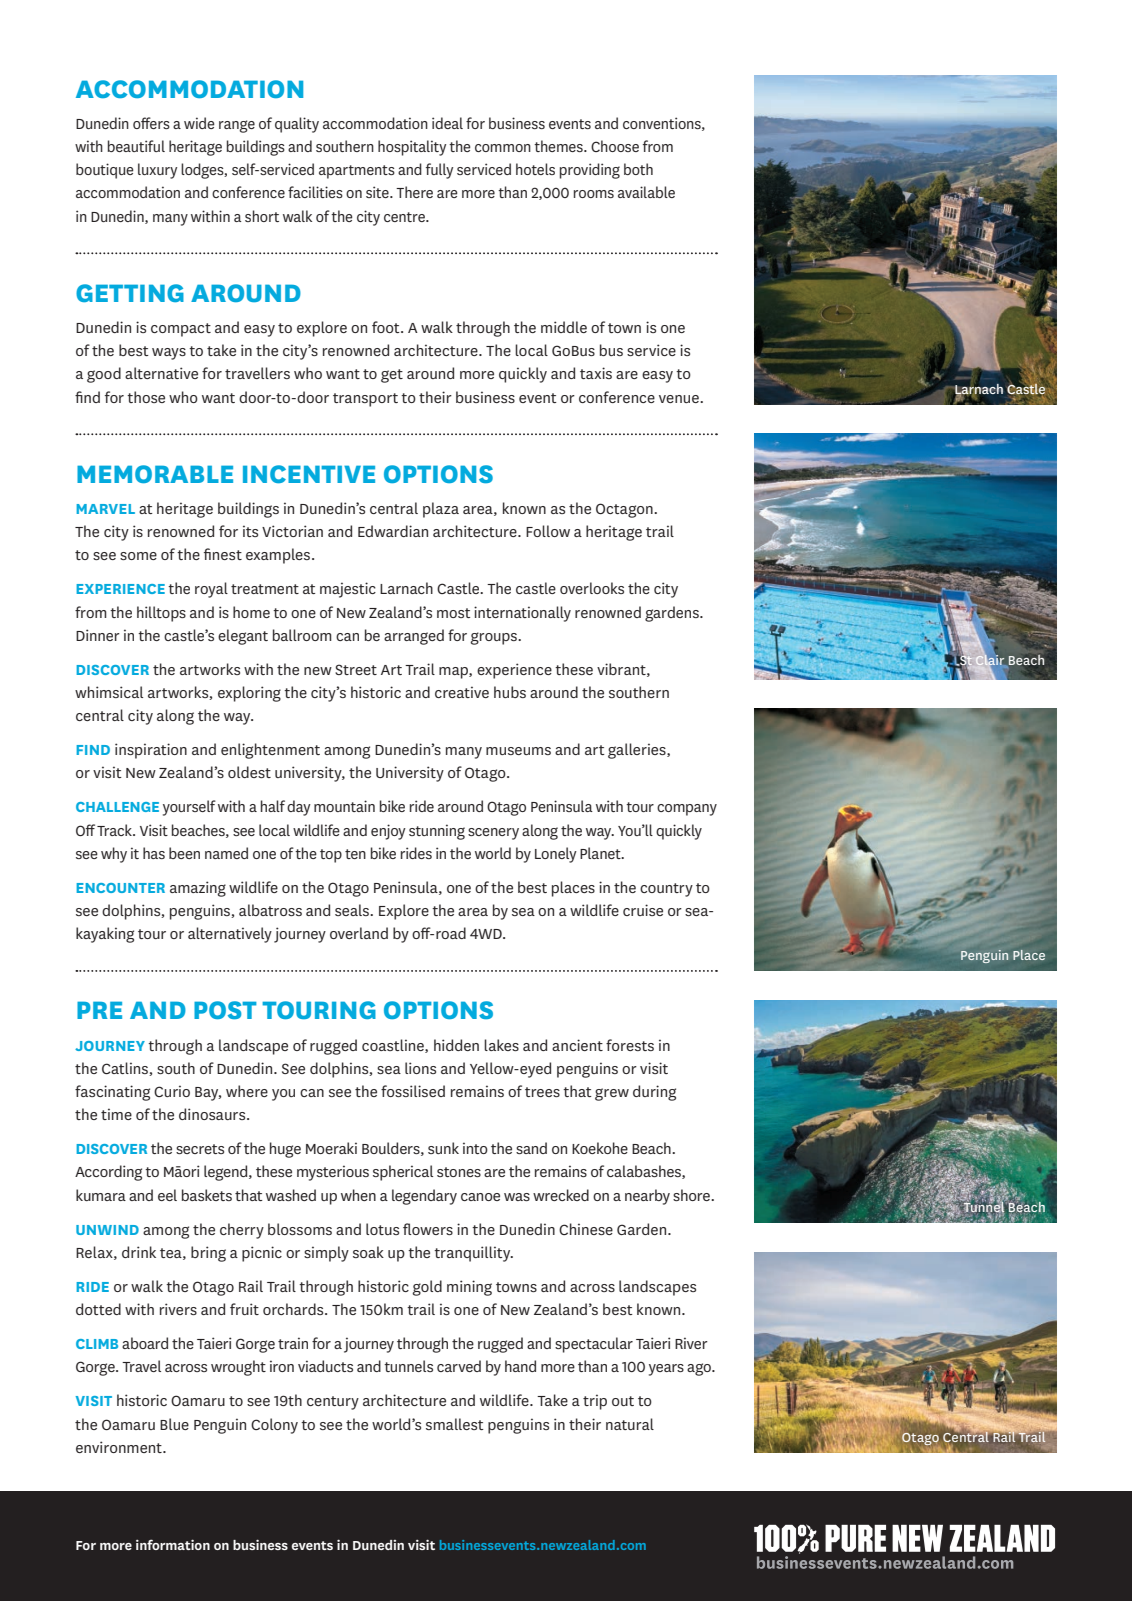 This image has height=1601, width=1132. Describe the element at coordinates (643, 910) in the image. I see `cruise` at that location.
